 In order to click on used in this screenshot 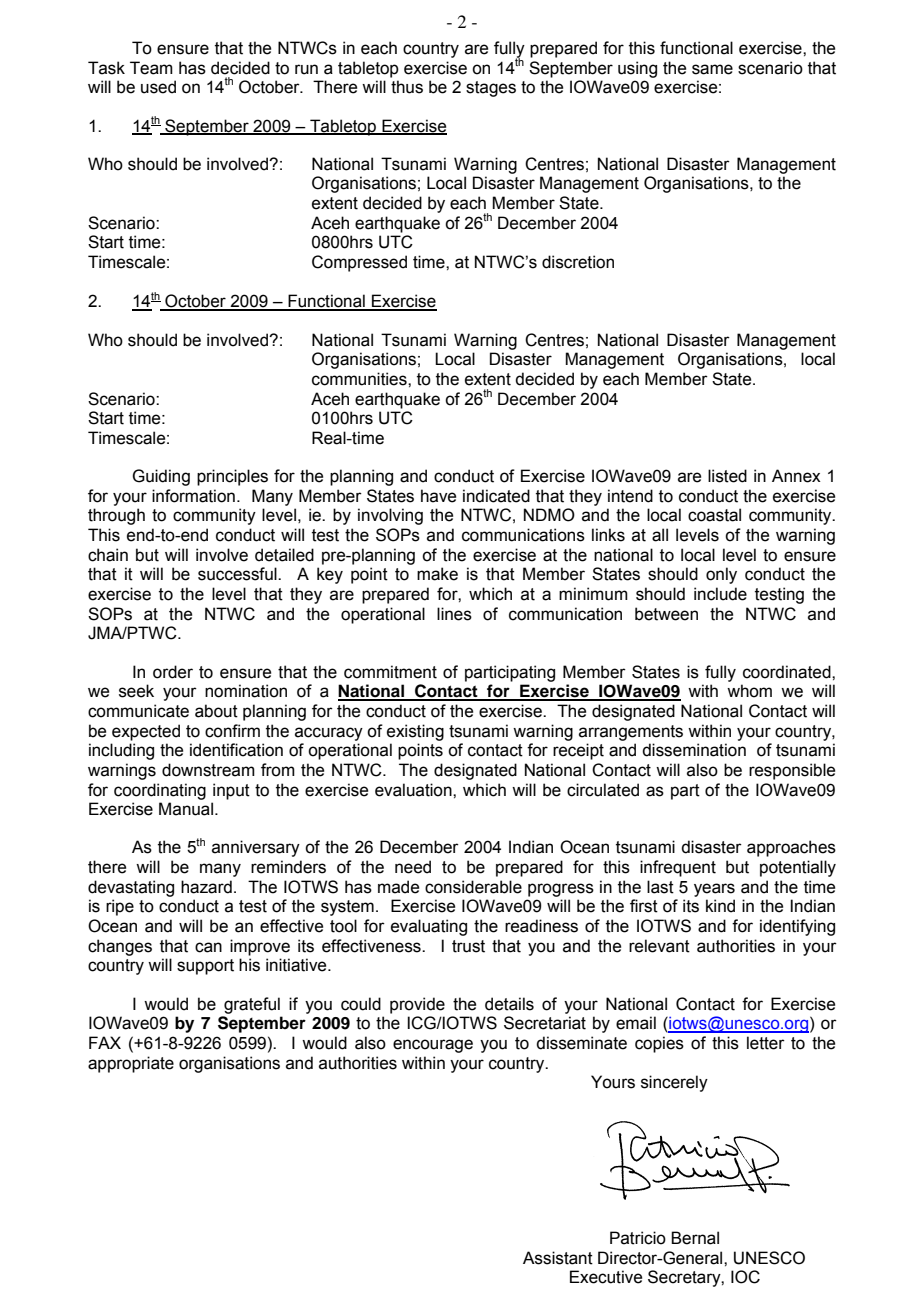, I will do `click(158, 87)`.
